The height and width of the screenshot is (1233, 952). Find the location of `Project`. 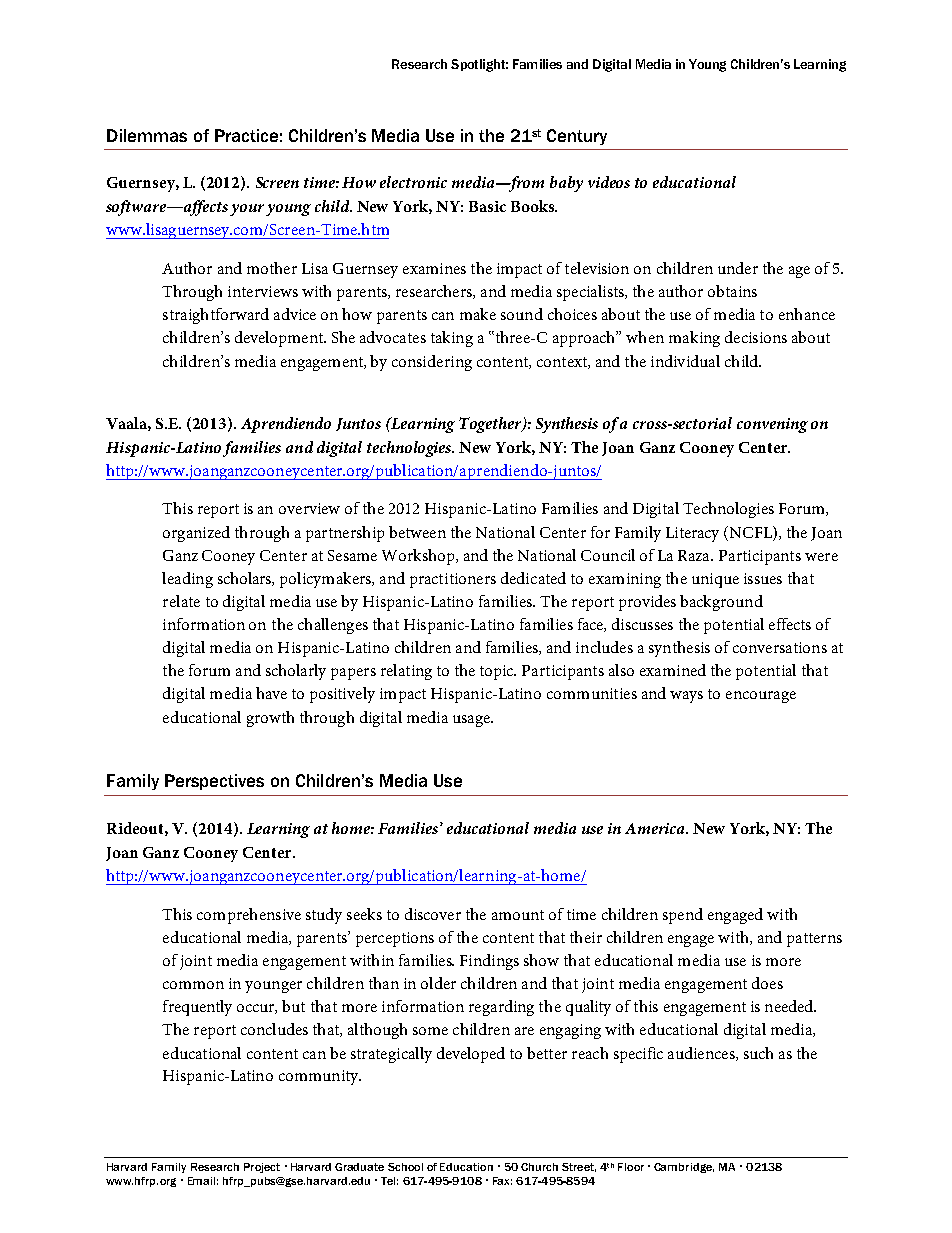

Project is located at coordinates (262, 1168).
